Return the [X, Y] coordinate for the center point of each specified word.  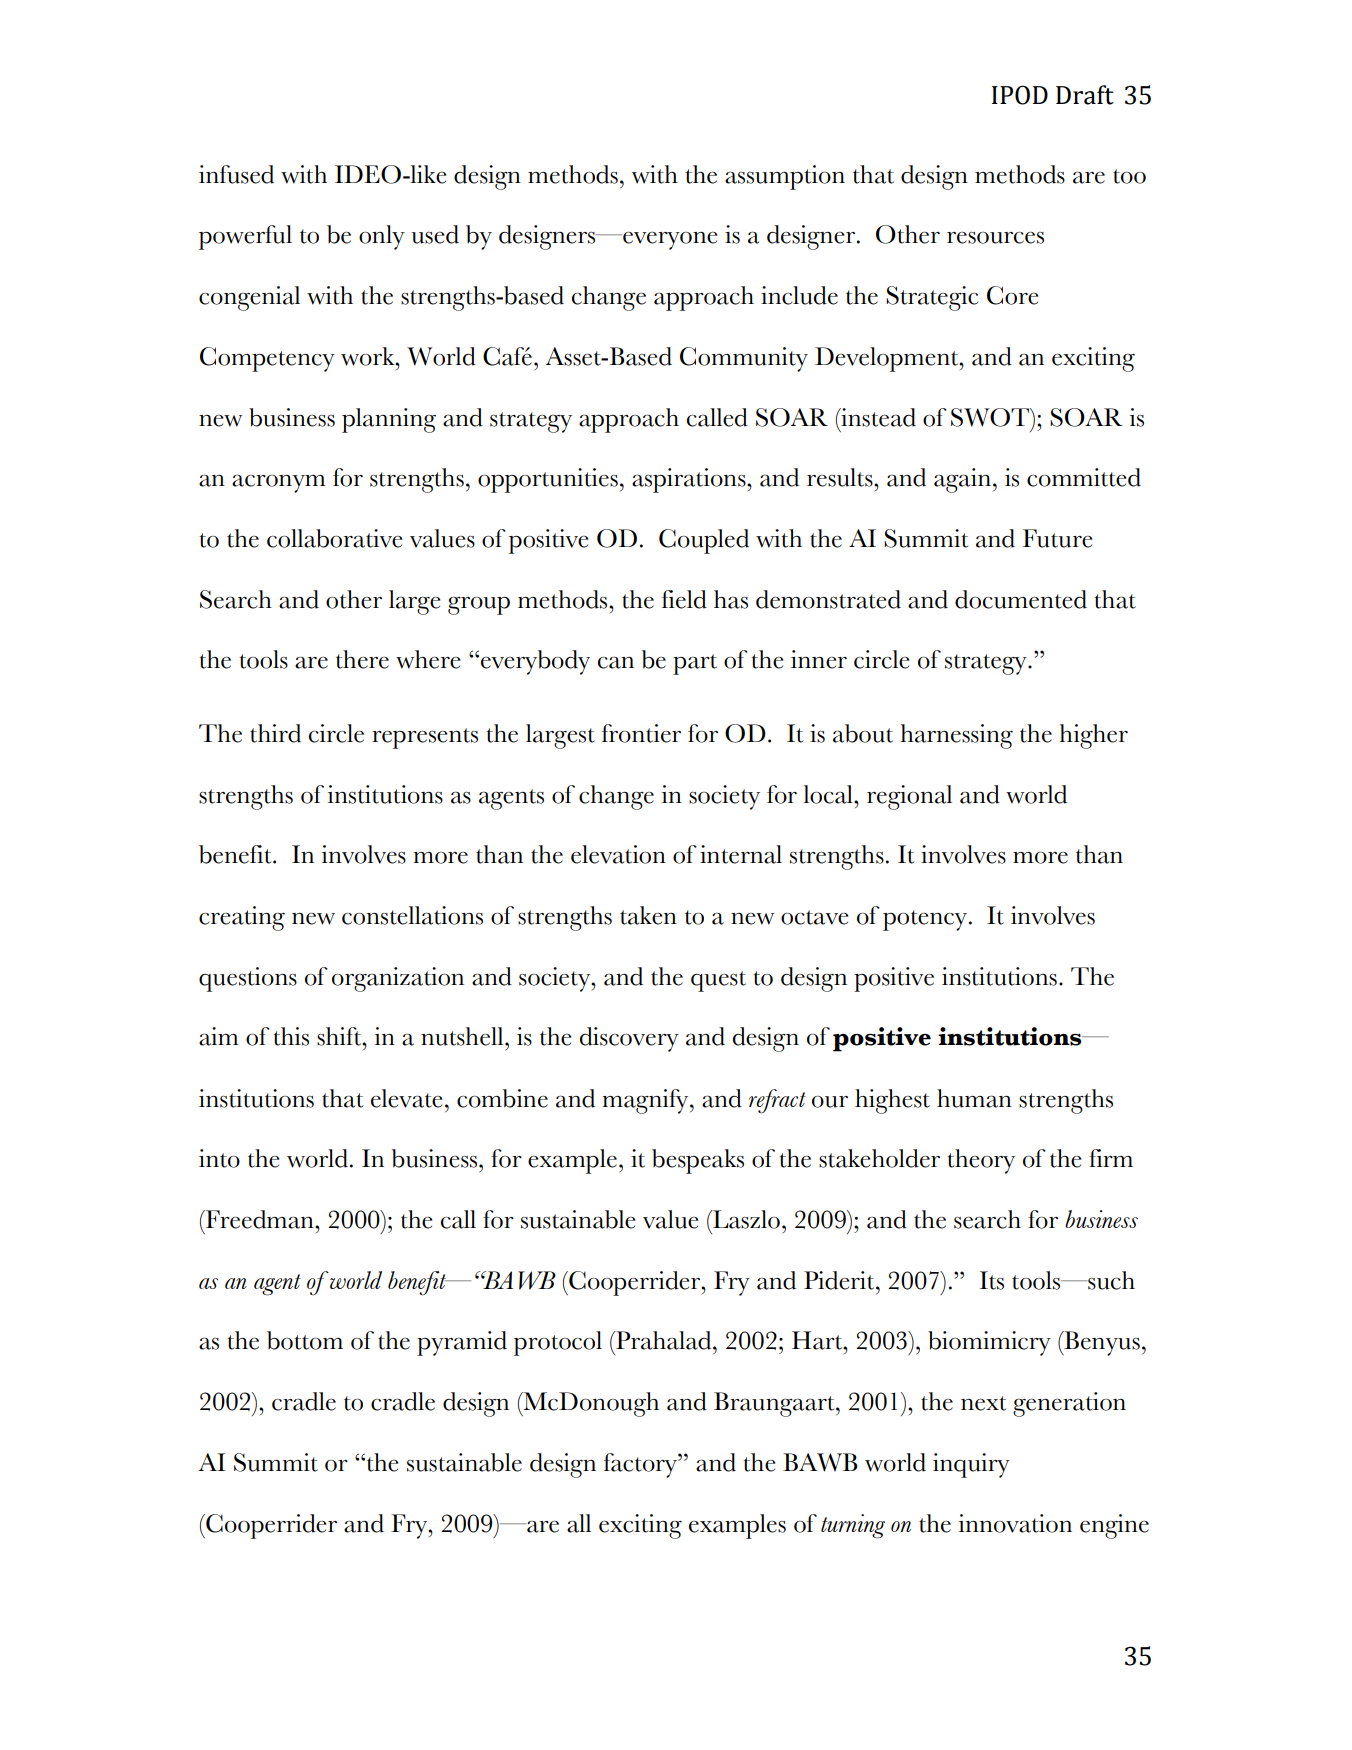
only [382, 237]
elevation [618, 854]
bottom [305, 1340]
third [275, 733]
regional [909, 797]
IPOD [1020, 95]
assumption [785, 177]
